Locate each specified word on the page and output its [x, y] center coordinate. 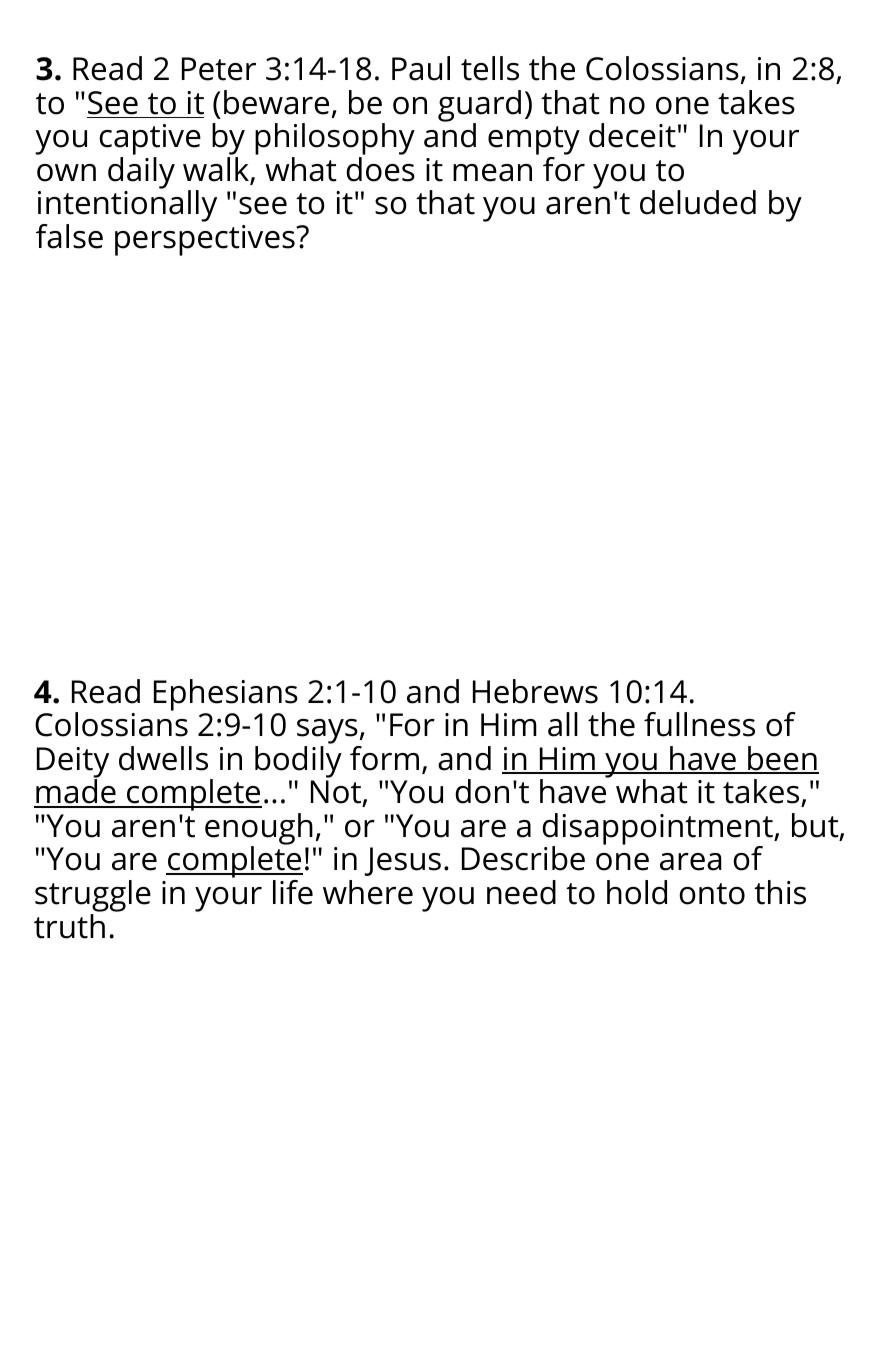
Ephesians [226, 695]
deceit [632, 135]
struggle [93, 897]
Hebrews [535, 691]
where [368, 892]
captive [150, 141]
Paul [421, 68]
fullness [699, 724]
